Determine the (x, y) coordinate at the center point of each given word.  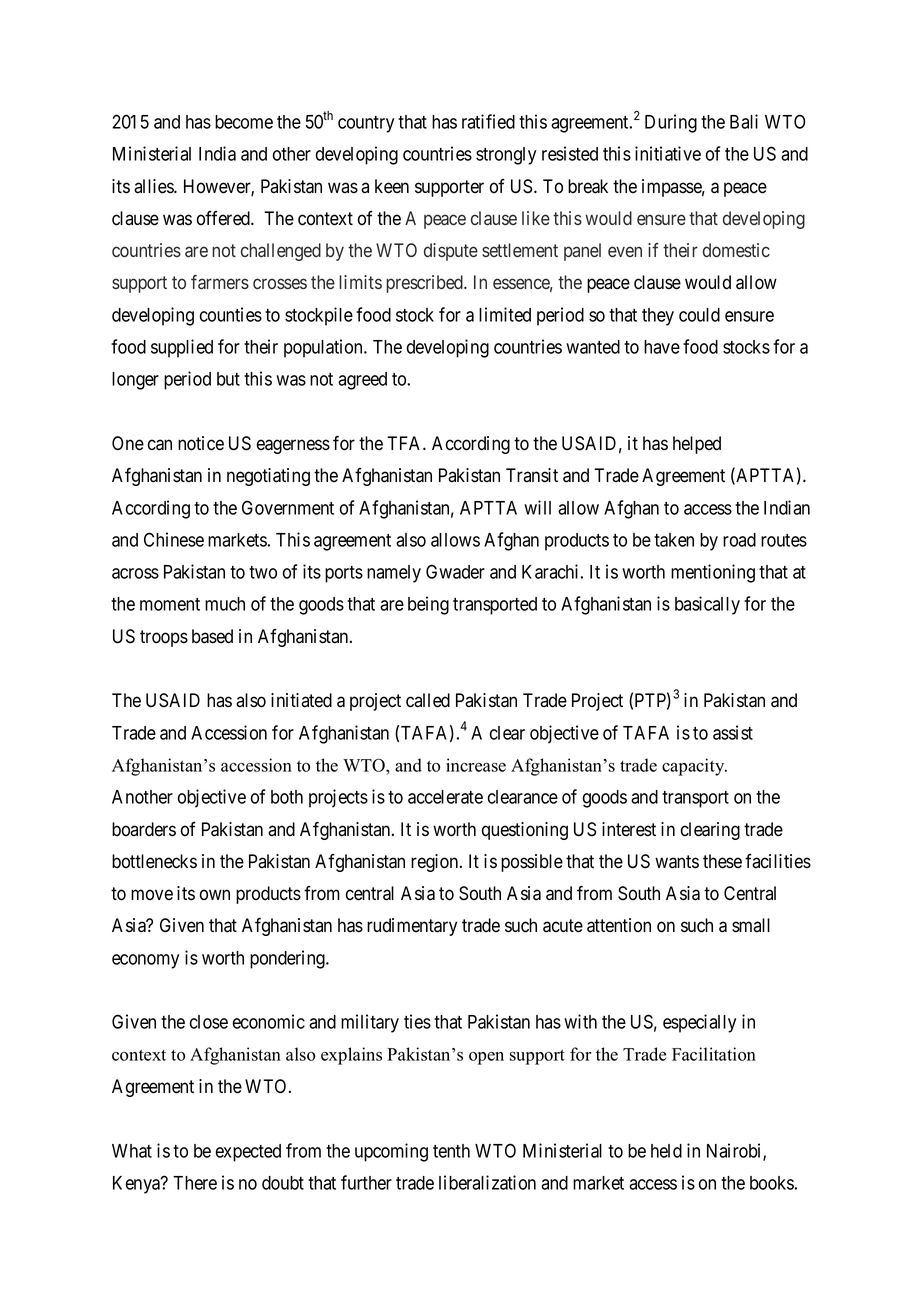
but (228, 379)
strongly (506, 156)
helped (697, 445)
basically (707, 605)
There (195, 1183)
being (428, 605)
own (215, 895)
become (244, 122)
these (722, 861)
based (212, 636)
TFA (405, 443)
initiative (668, 153)
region (436, 863)
